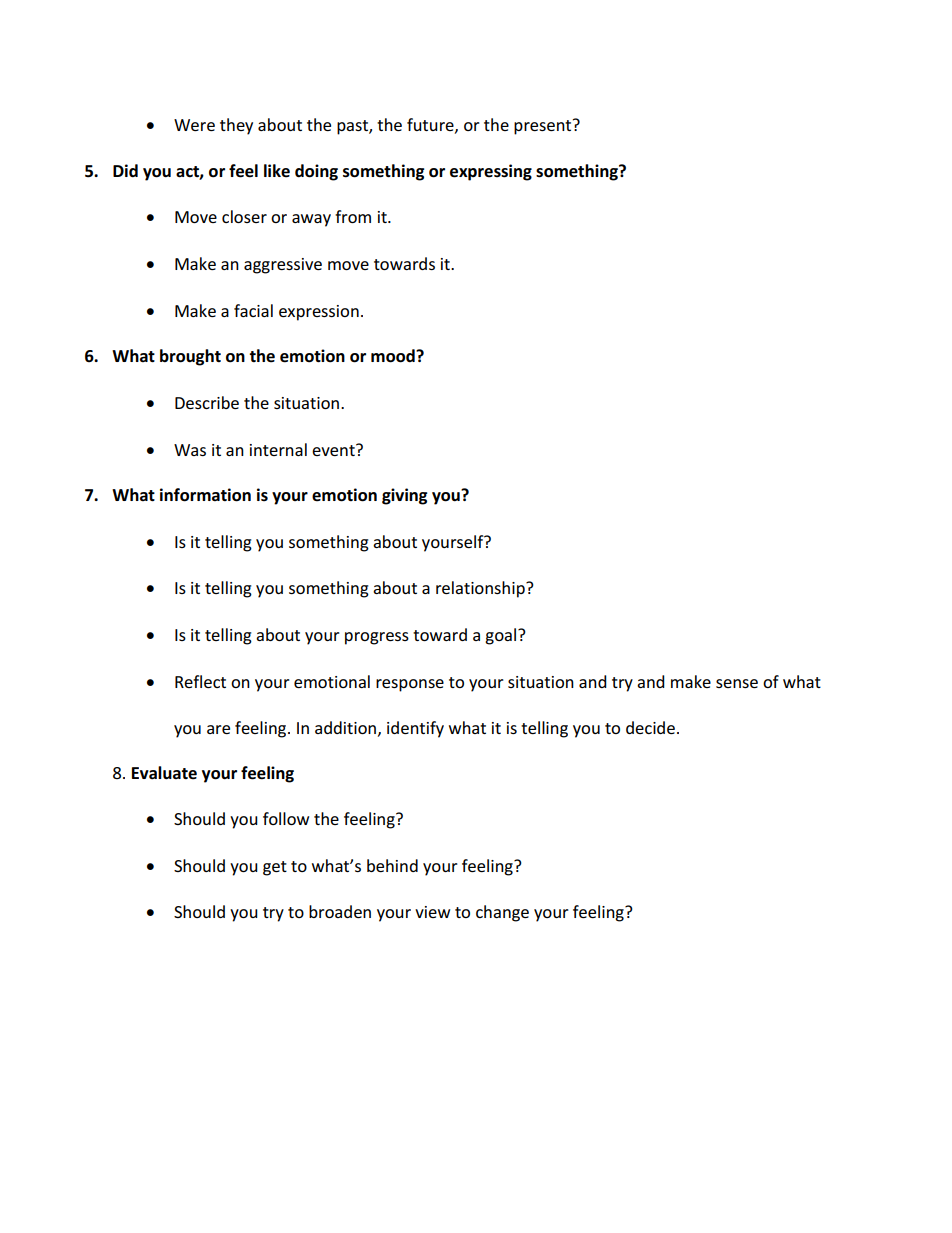 The width and height of the document is (952, 1233). I want to click on change, so click(502, 913).
